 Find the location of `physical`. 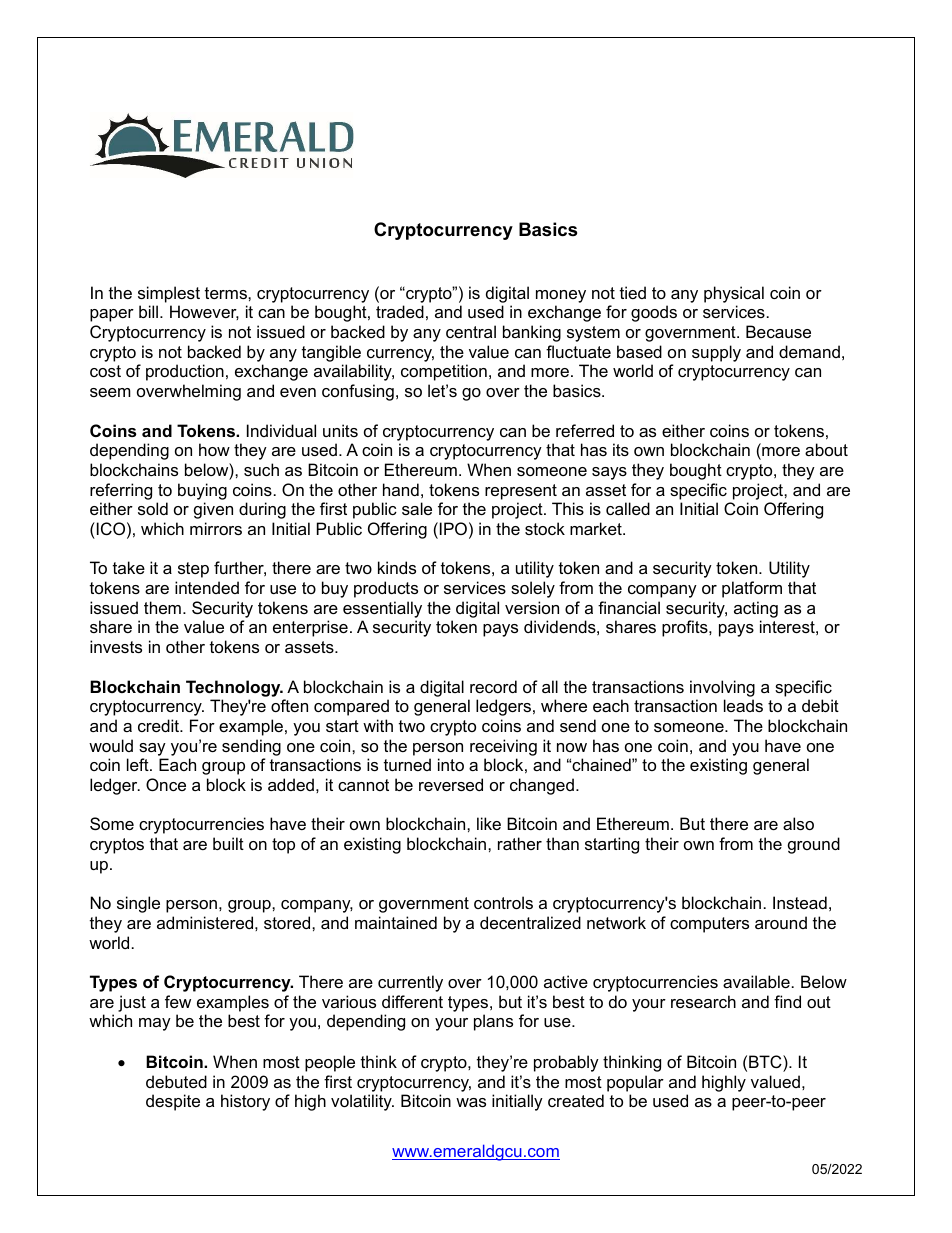

physical is located at coordinates (734, 294).
